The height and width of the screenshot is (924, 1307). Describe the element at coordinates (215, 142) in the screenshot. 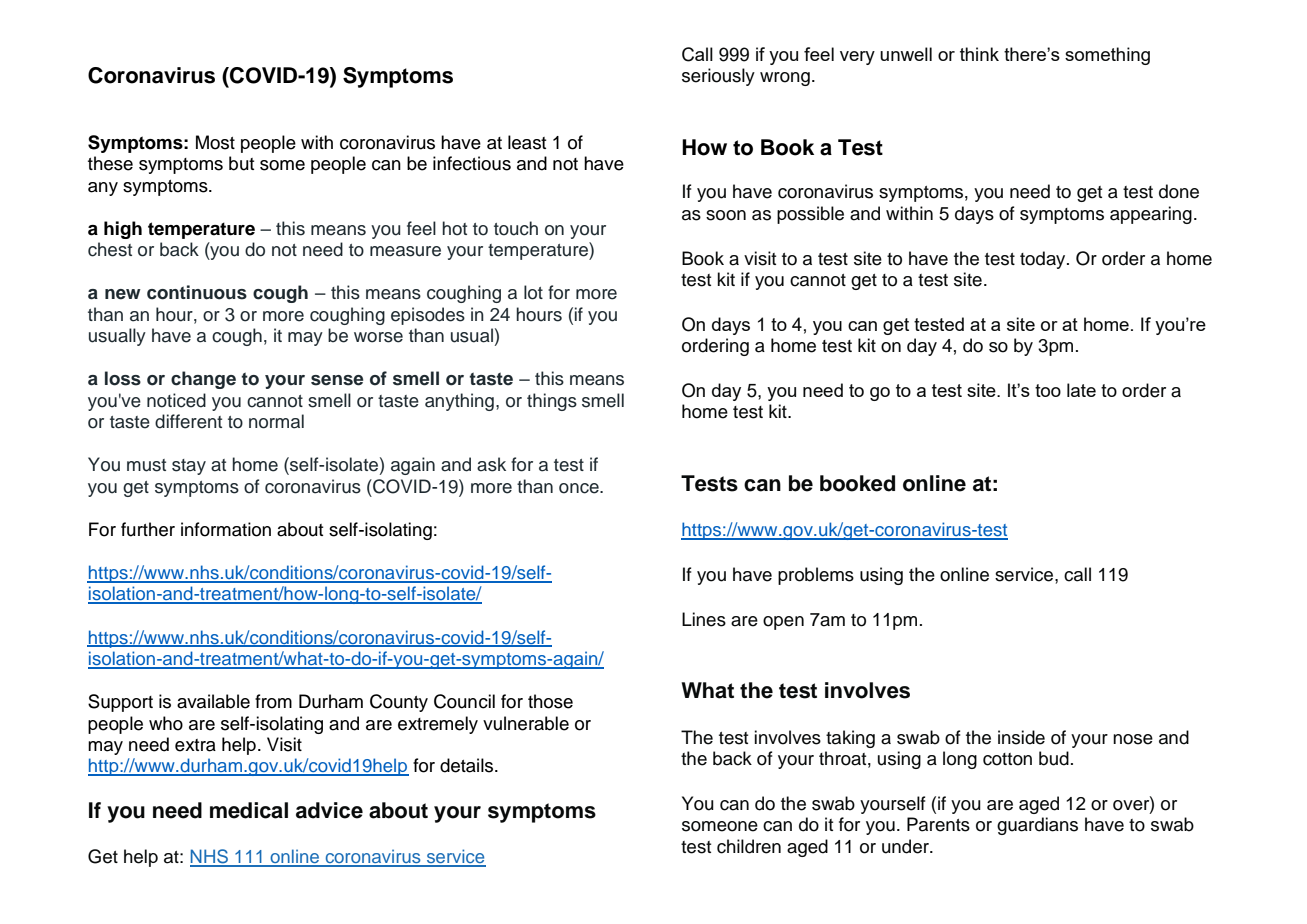

I see `Most` at that location.
